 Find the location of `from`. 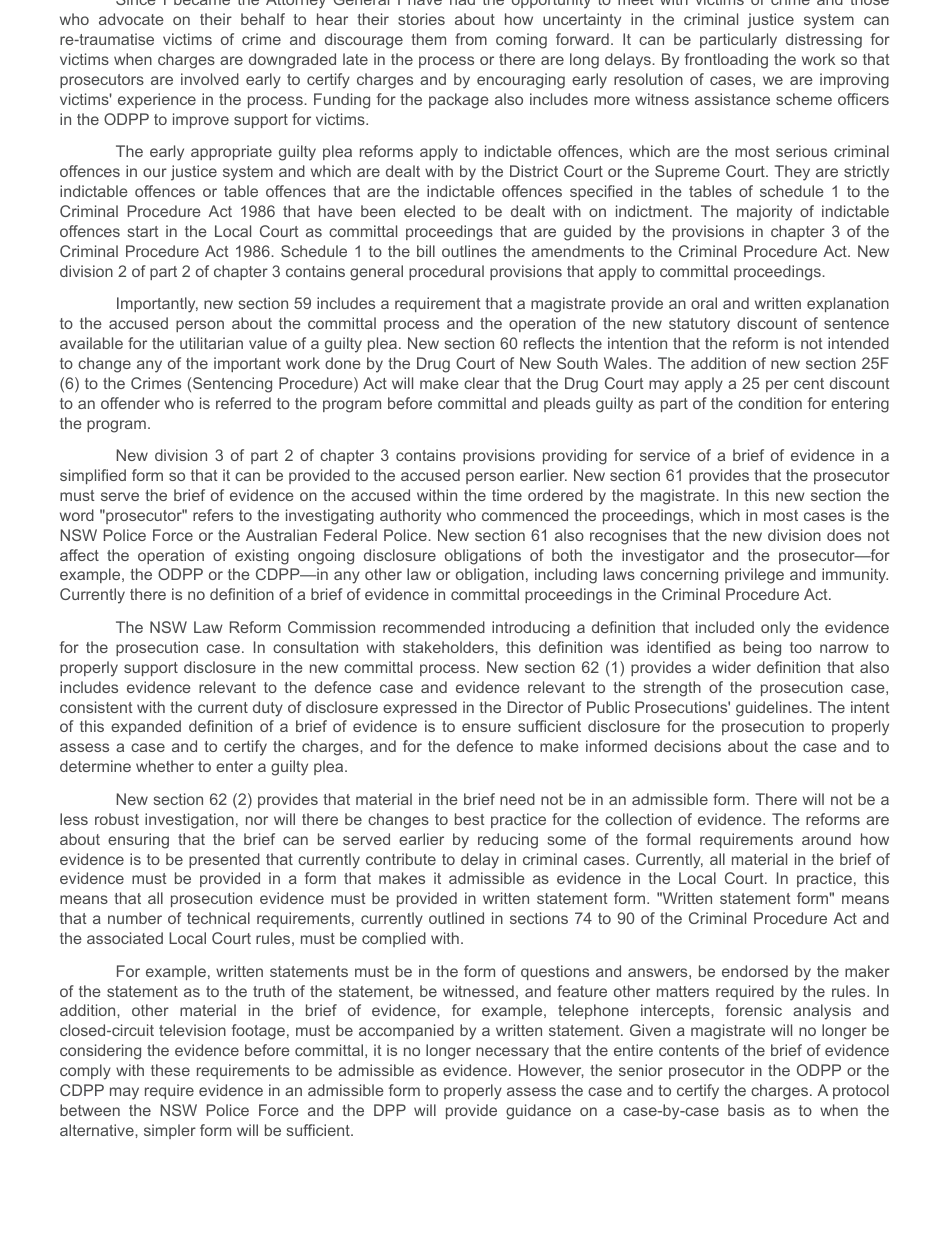

from is located at coordinates (471, 39).
